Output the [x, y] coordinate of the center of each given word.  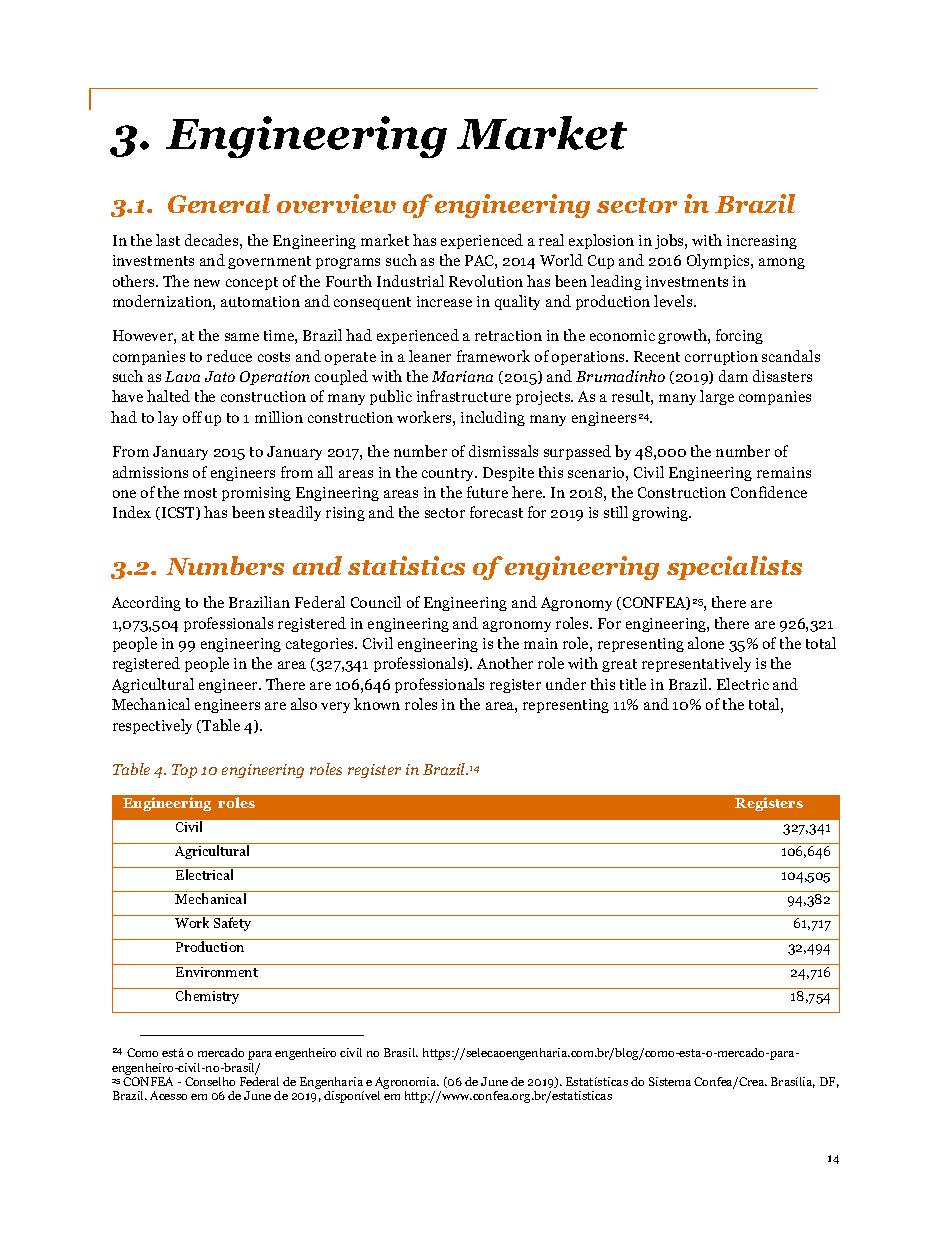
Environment [217, 970]
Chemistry [208, 996]
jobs [670, 241]
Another [505, 663]
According [146, 603]
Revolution [486, 281]
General [219, 203]
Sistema [670, 1081]
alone [706, 643]
